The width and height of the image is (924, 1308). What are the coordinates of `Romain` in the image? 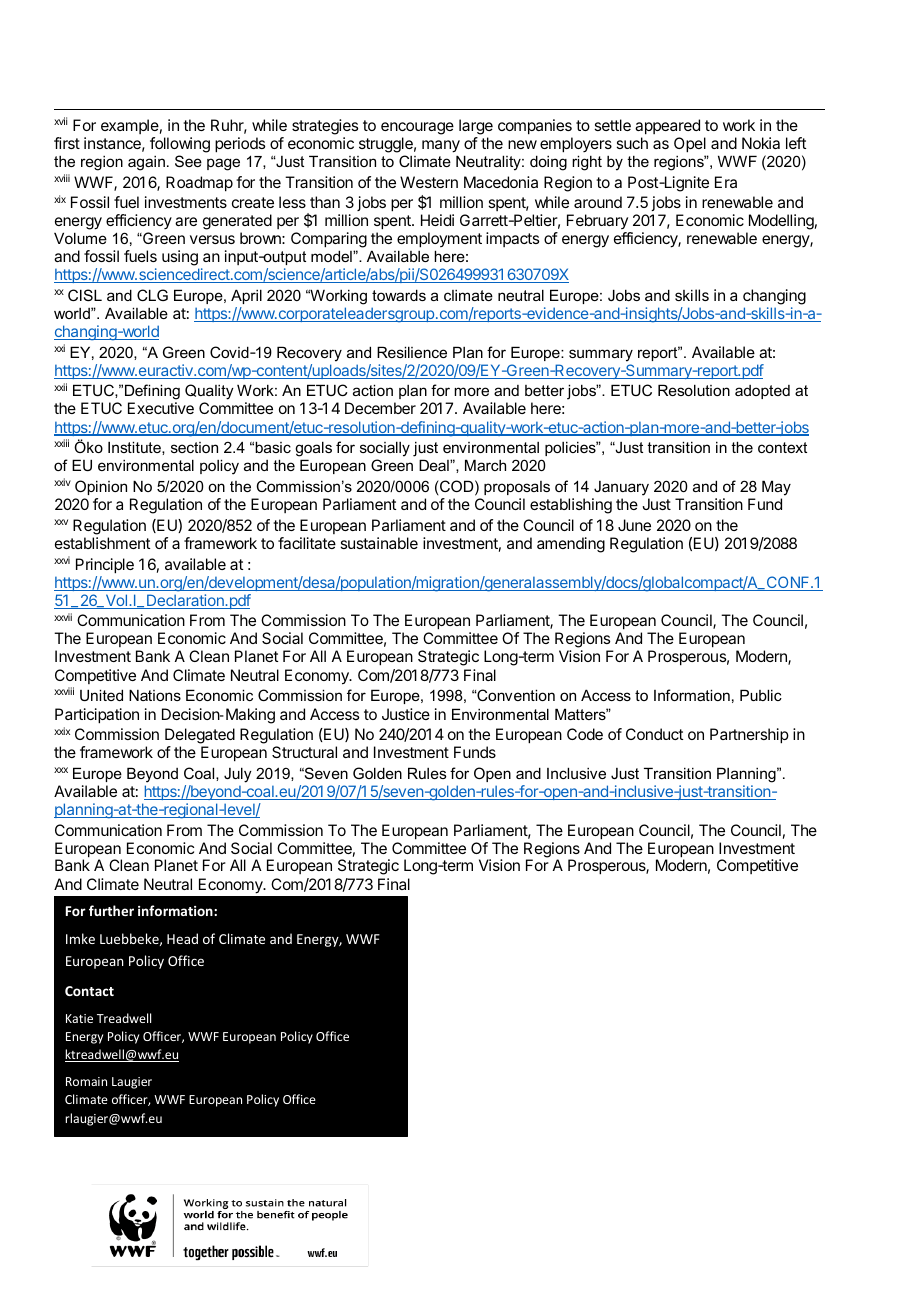 It's located at (86, 1081).
